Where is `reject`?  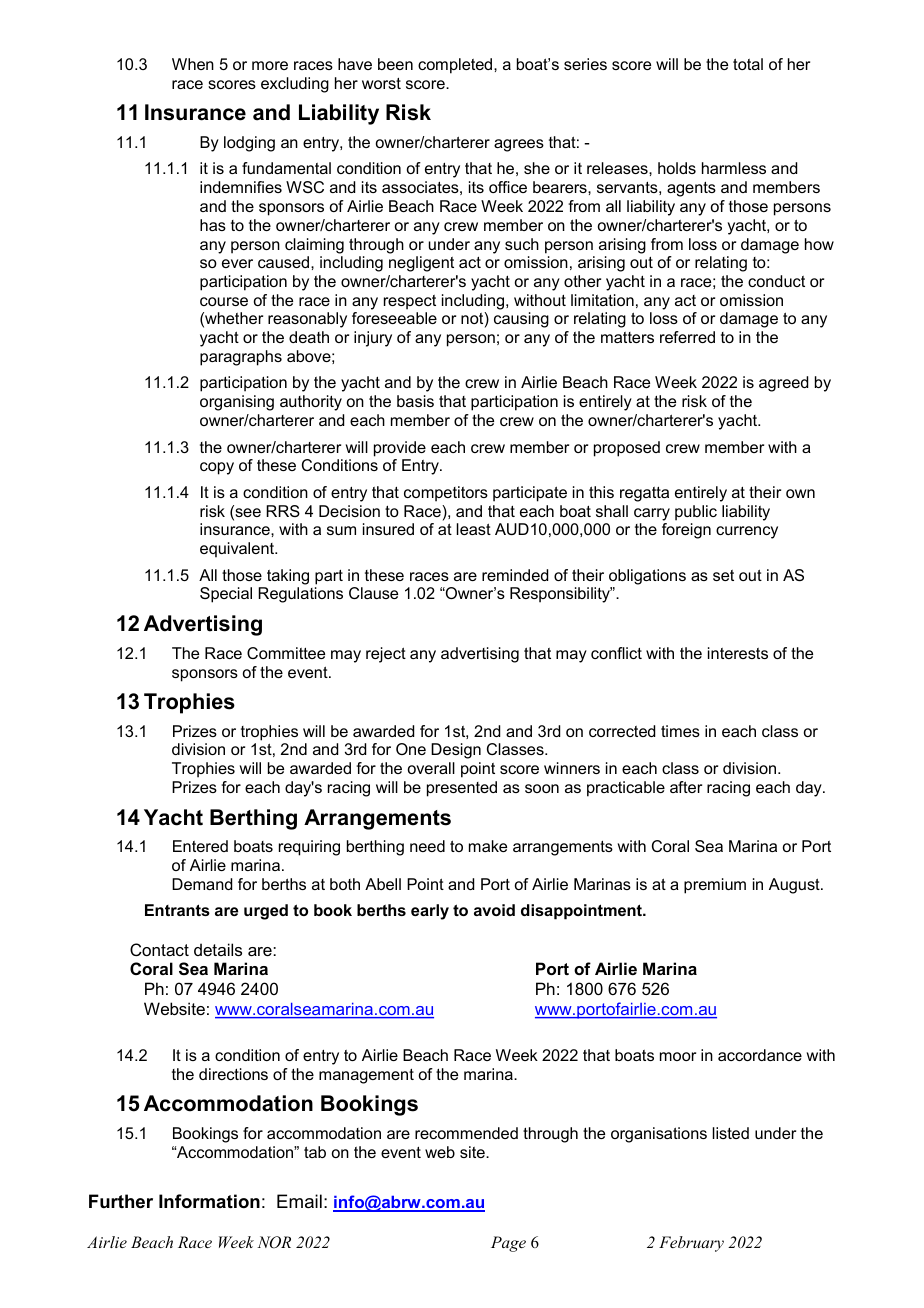 reject is located at coordinates (386, 655).
